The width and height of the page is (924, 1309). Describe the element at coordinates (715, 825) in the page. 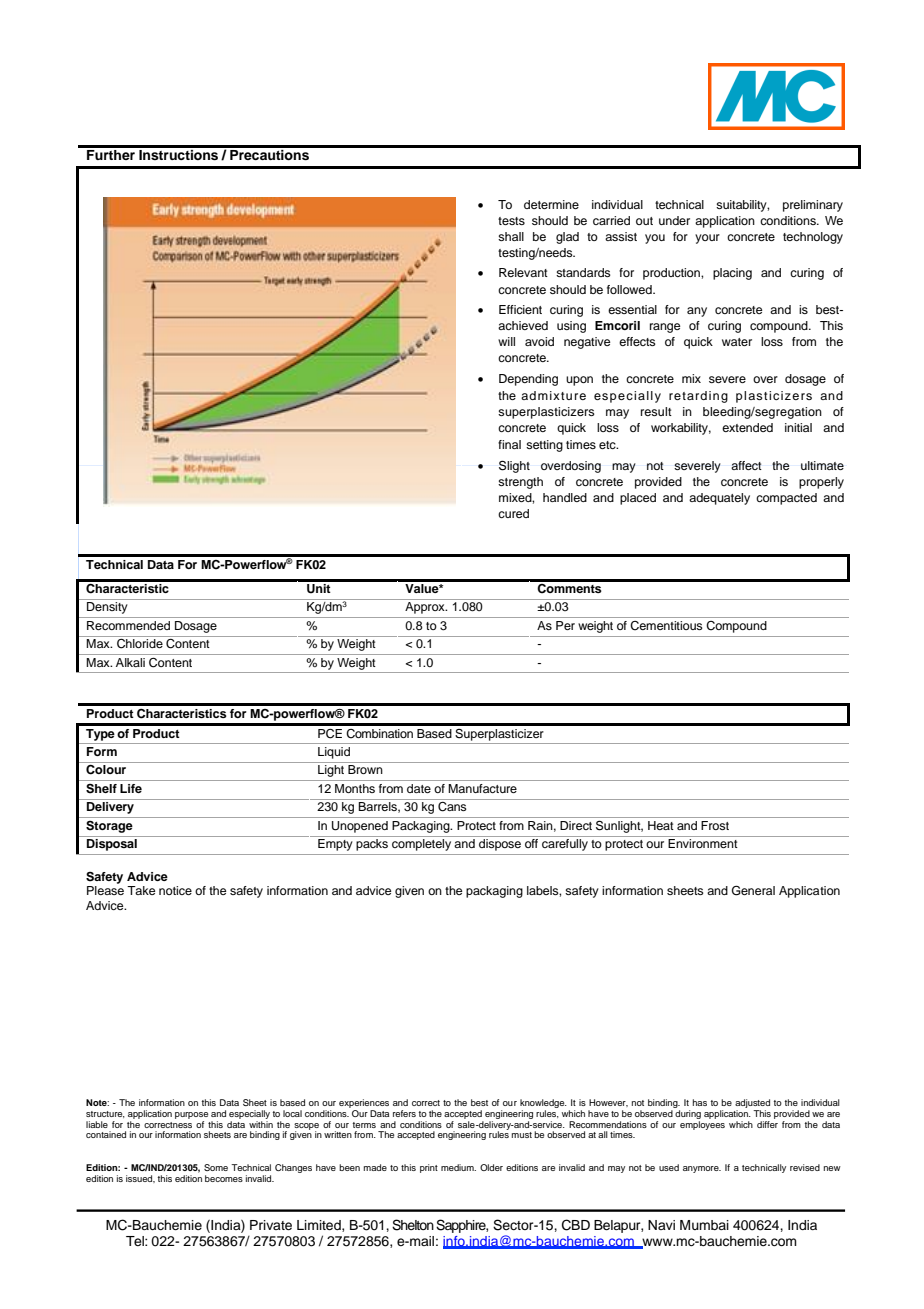

I see `Frost` at that location.
